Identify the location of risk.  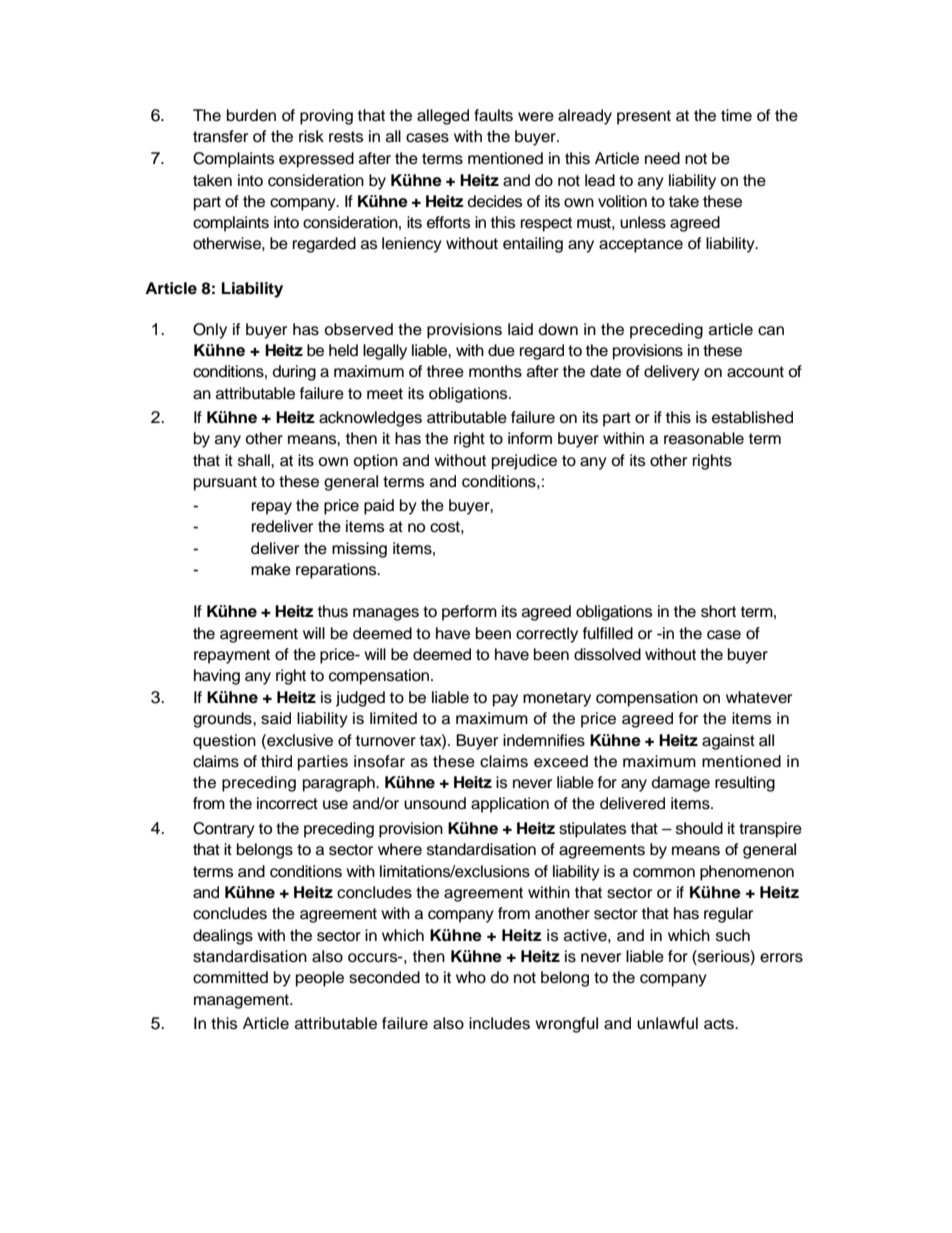
(311, 136).
